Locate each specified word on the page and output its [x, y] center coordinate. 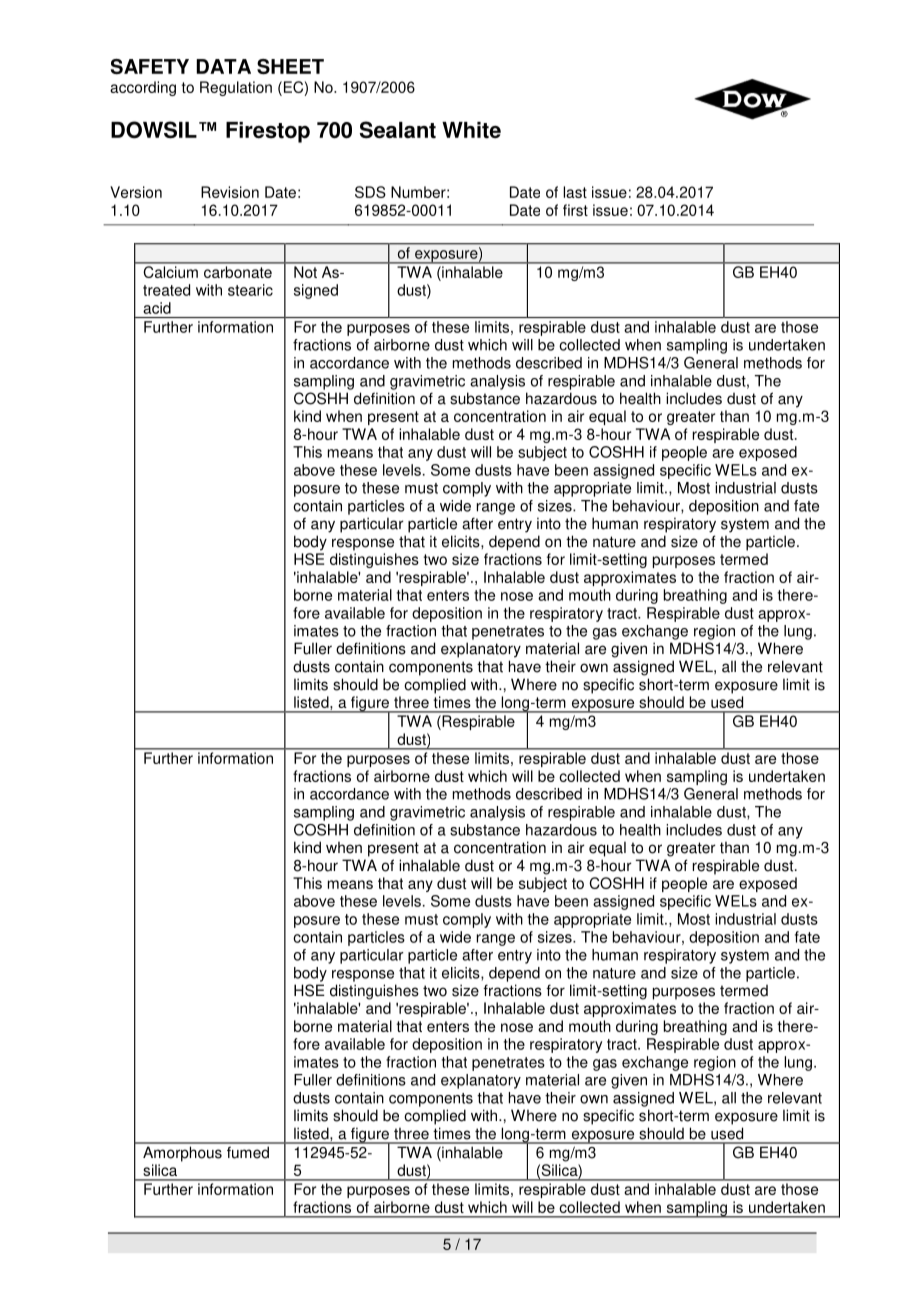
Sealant [398, 130]
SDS [370, 192]
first [575, 210]
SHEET [290, 66]
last [575, 192]
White [471, 130]
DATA [223, 66]
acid [157, 308]
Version [136, 192]
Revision [230, 192]
